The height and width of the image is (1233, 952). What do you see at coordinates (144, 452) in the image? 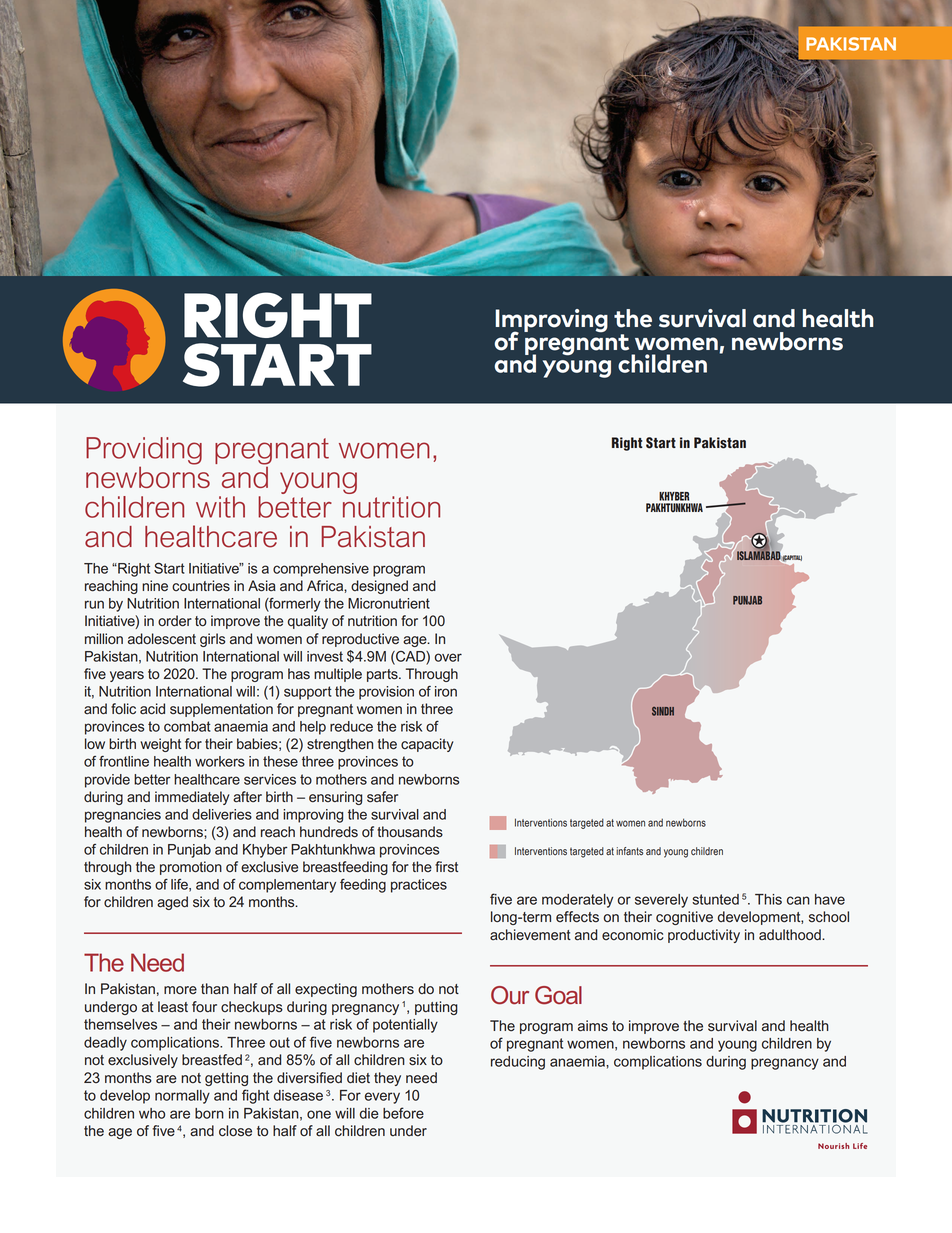
I see `Providing` at bounding box center [144, 452].
